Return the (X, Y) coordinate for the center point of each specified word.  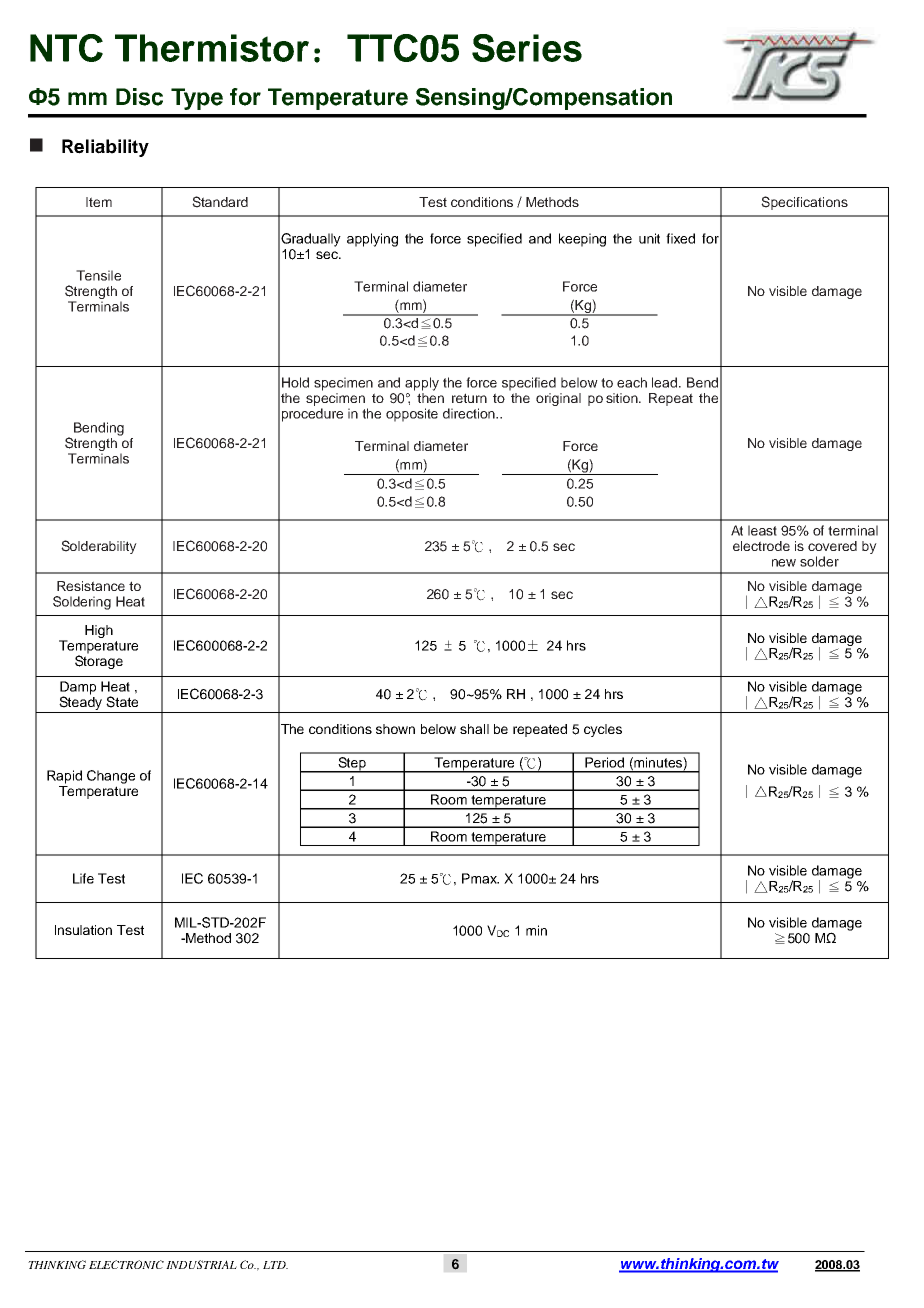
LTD (275, 1265)
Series (527, 48)
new (784, 563)
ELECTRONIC (126, 1264)
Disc (139, 97)
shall (474, 729)
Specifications (804, 203)
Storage (99, 661)
